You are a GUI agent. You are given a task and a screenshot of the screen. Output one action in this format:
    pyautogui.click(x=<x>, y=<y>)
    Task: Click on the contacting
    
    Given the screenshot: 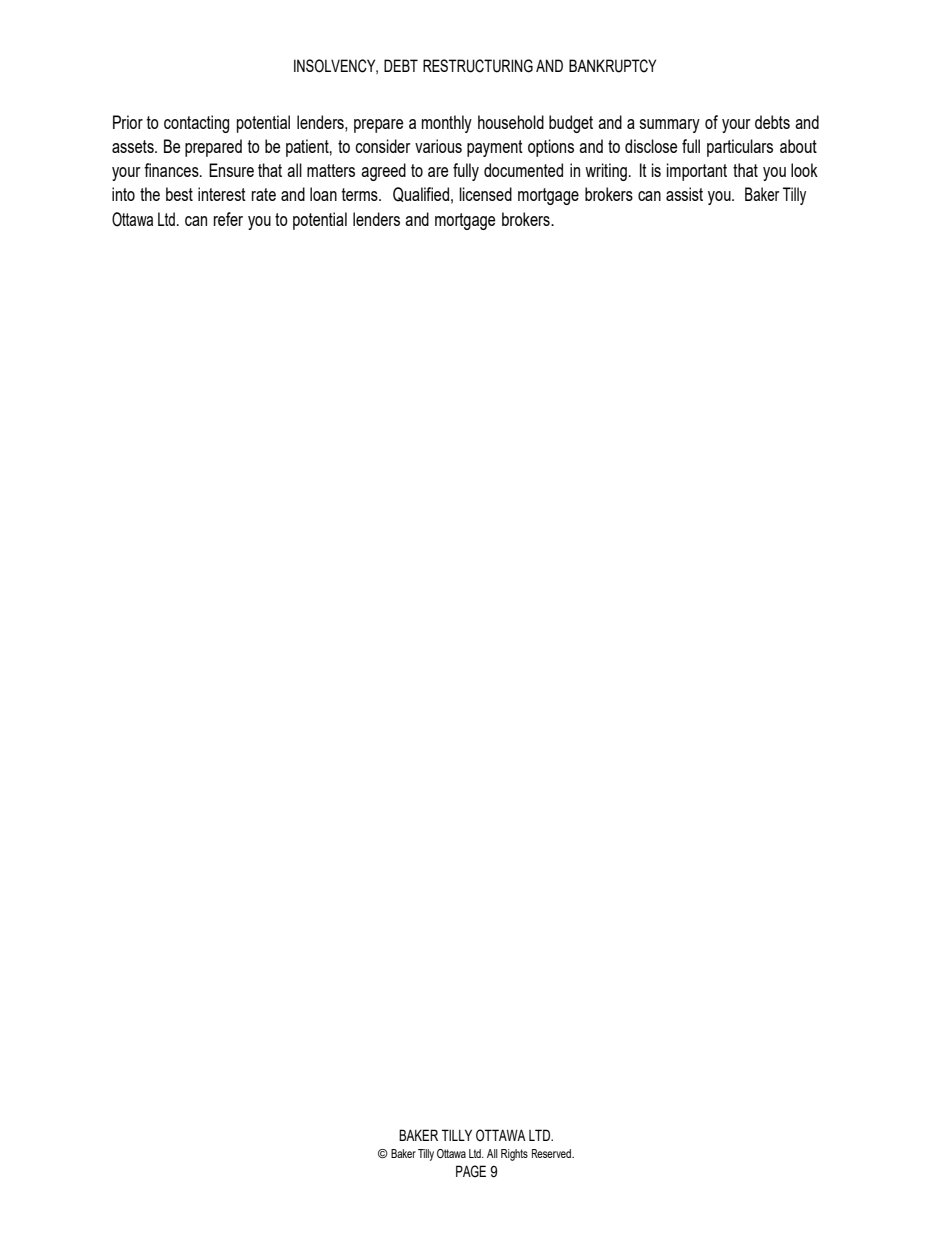 What is the action you would take?
    pyautogui.click(x=196, y=124)
